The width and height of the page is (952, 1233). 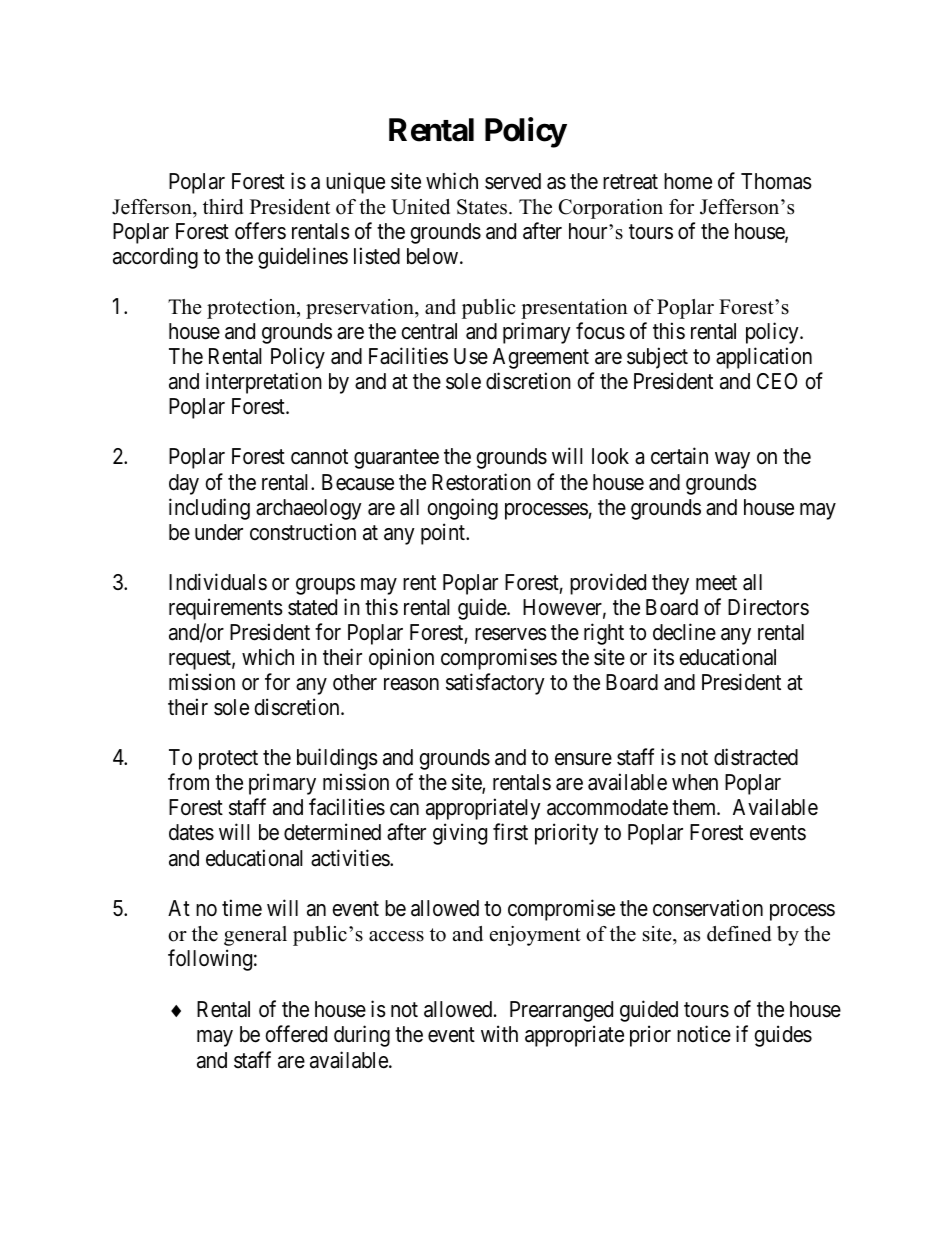 I want to click on offered, so click(x=296, y=1034).
